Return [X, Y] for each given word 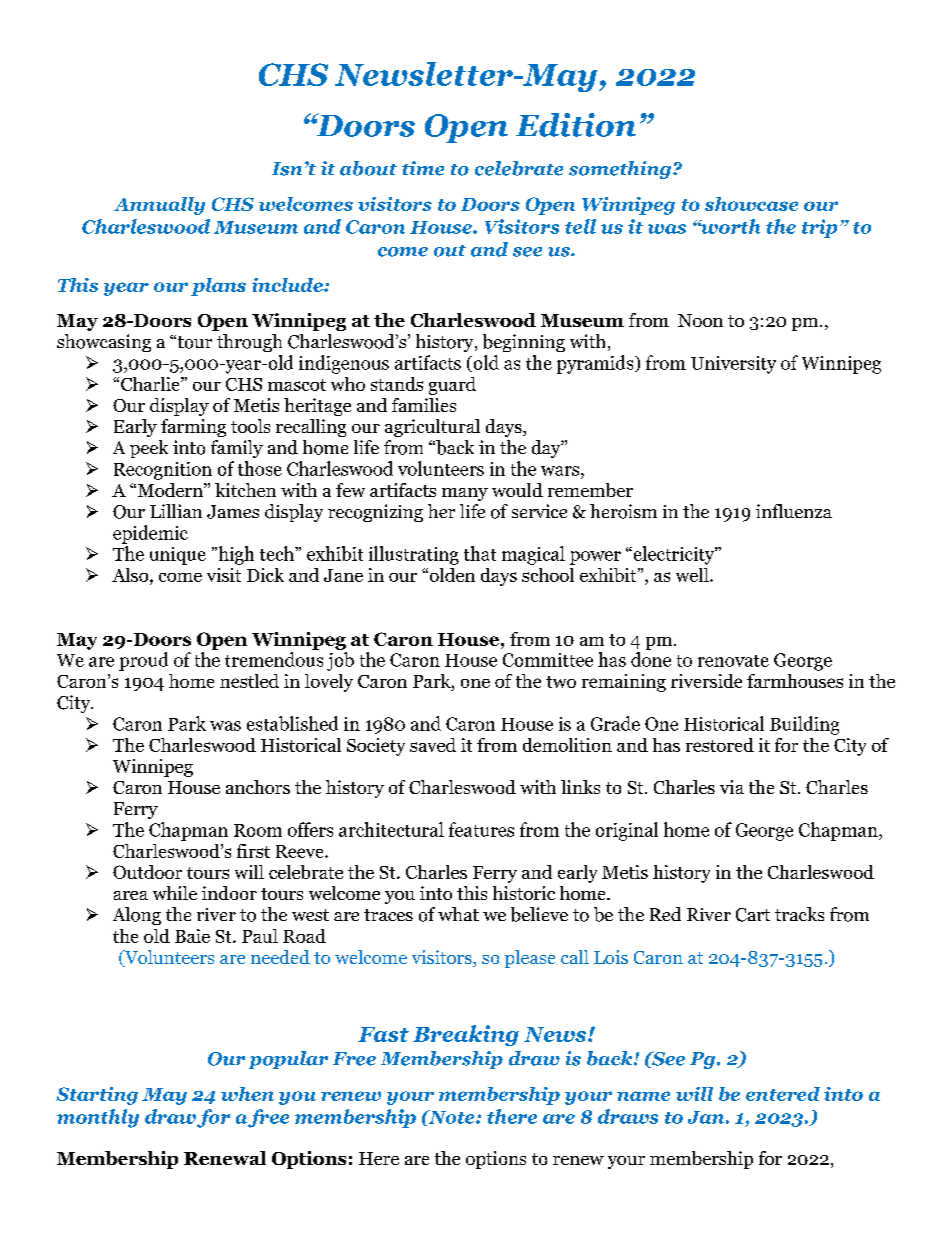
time [423, 168]
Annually [159, 206]
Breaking [466, 1035]
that [480, 553]
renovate [733, 661]
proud [143, 661]
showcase [751, 204]
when [247, 1094]
